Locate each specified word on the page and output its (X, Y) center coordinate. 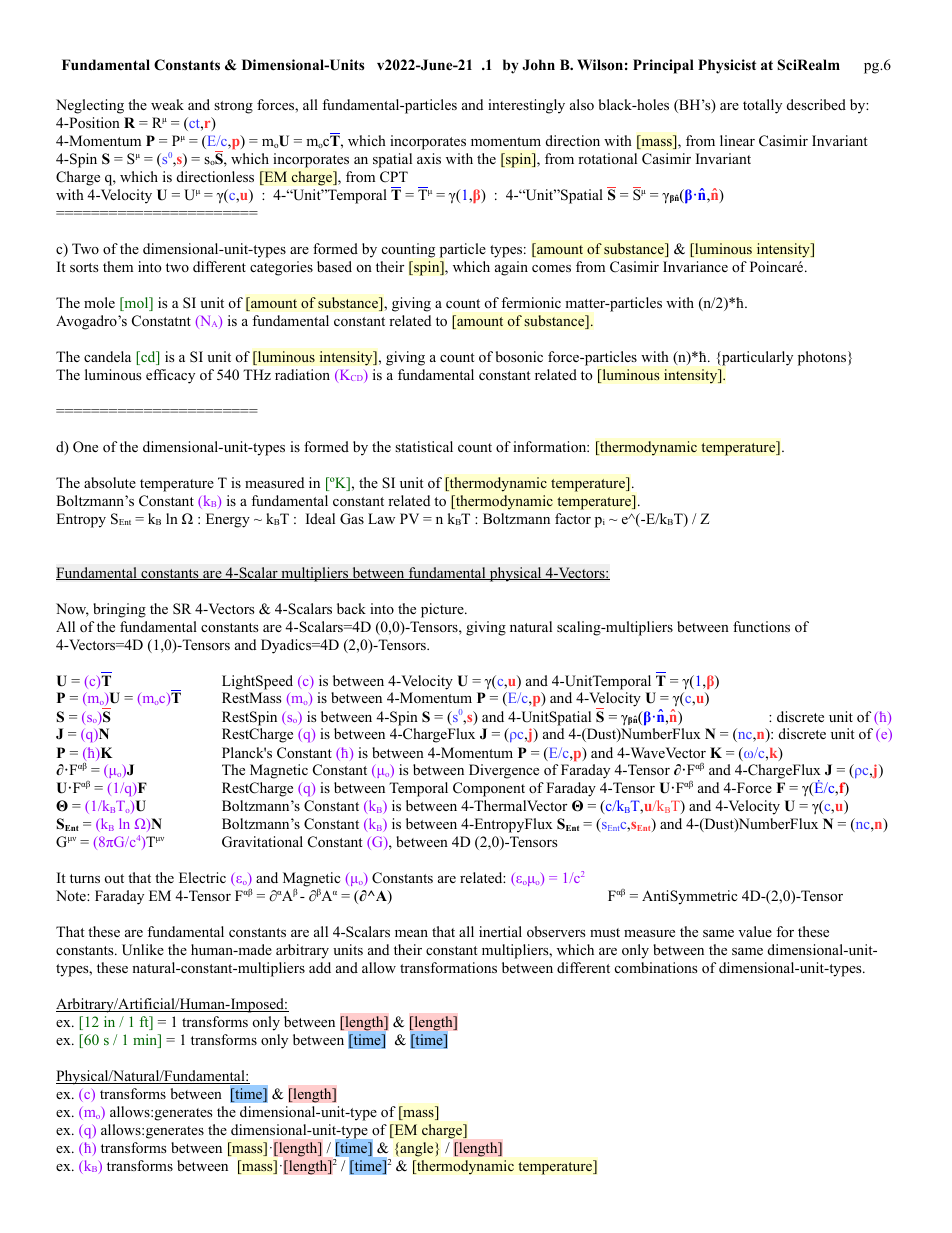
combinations (656, 967)
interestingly (526, 106)
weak (167, 104)
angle (417, 1149)
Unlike (143, 950)
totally (762, 106)
